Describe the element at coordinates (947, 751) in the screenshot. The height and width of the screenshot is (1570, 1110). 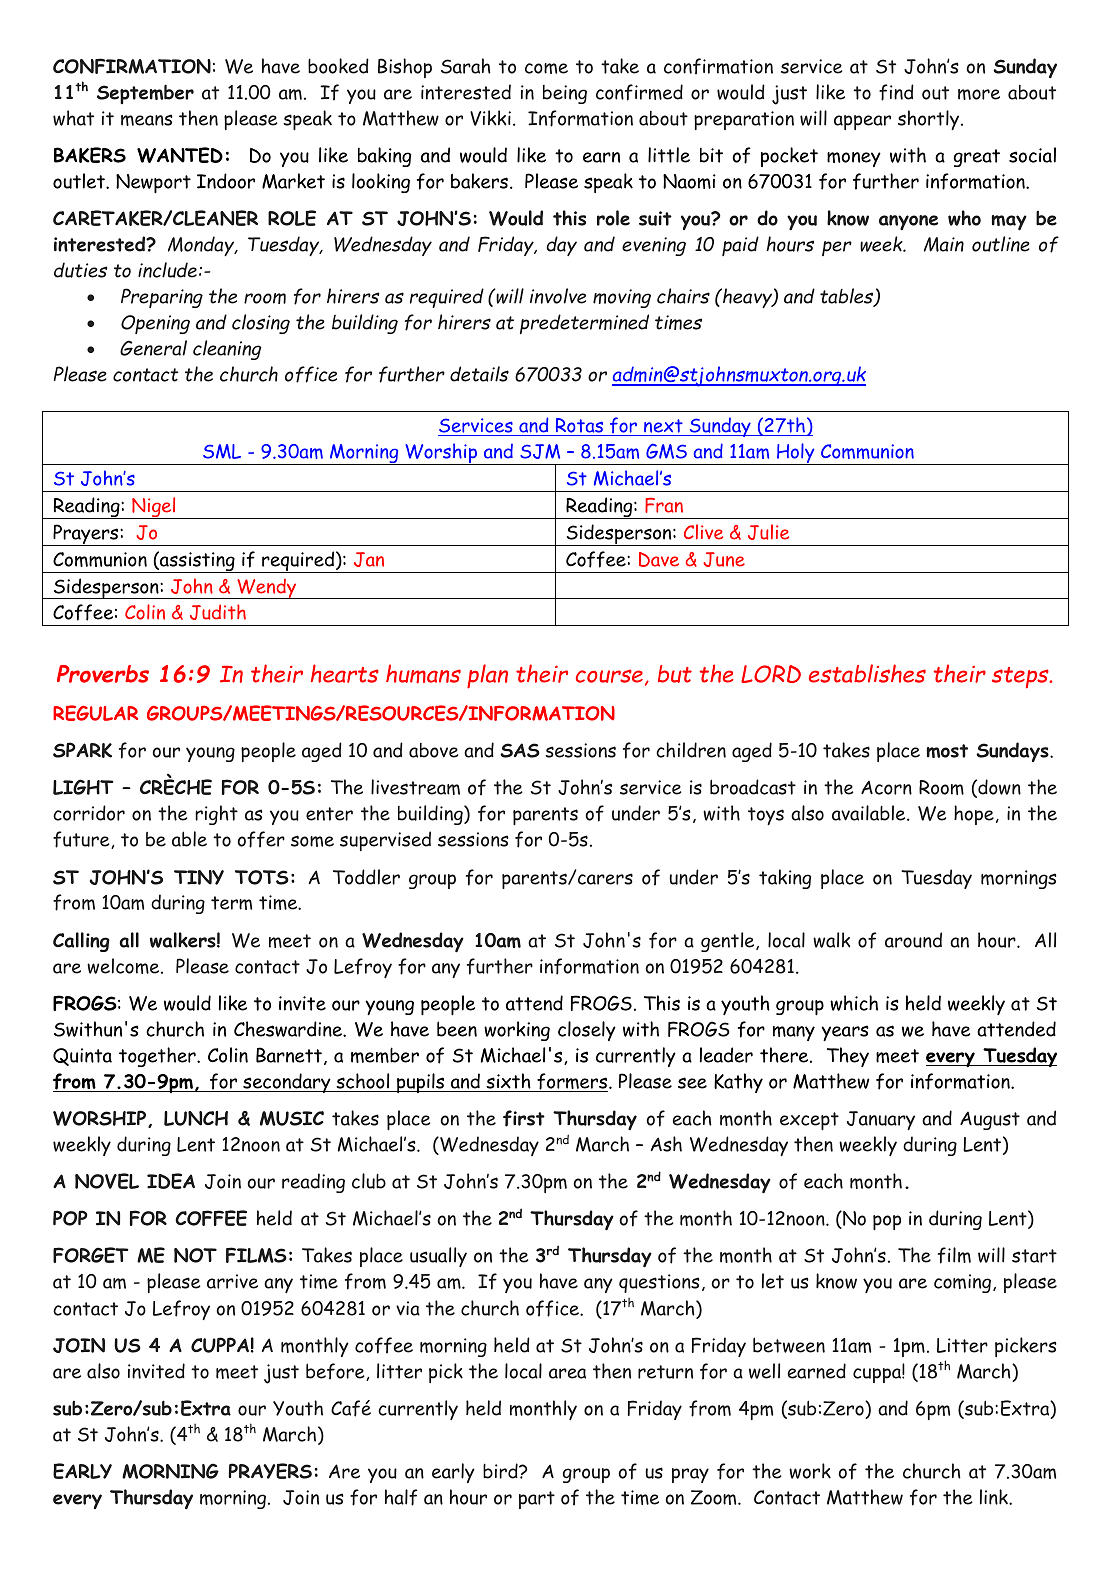
I see `most` at that location.
